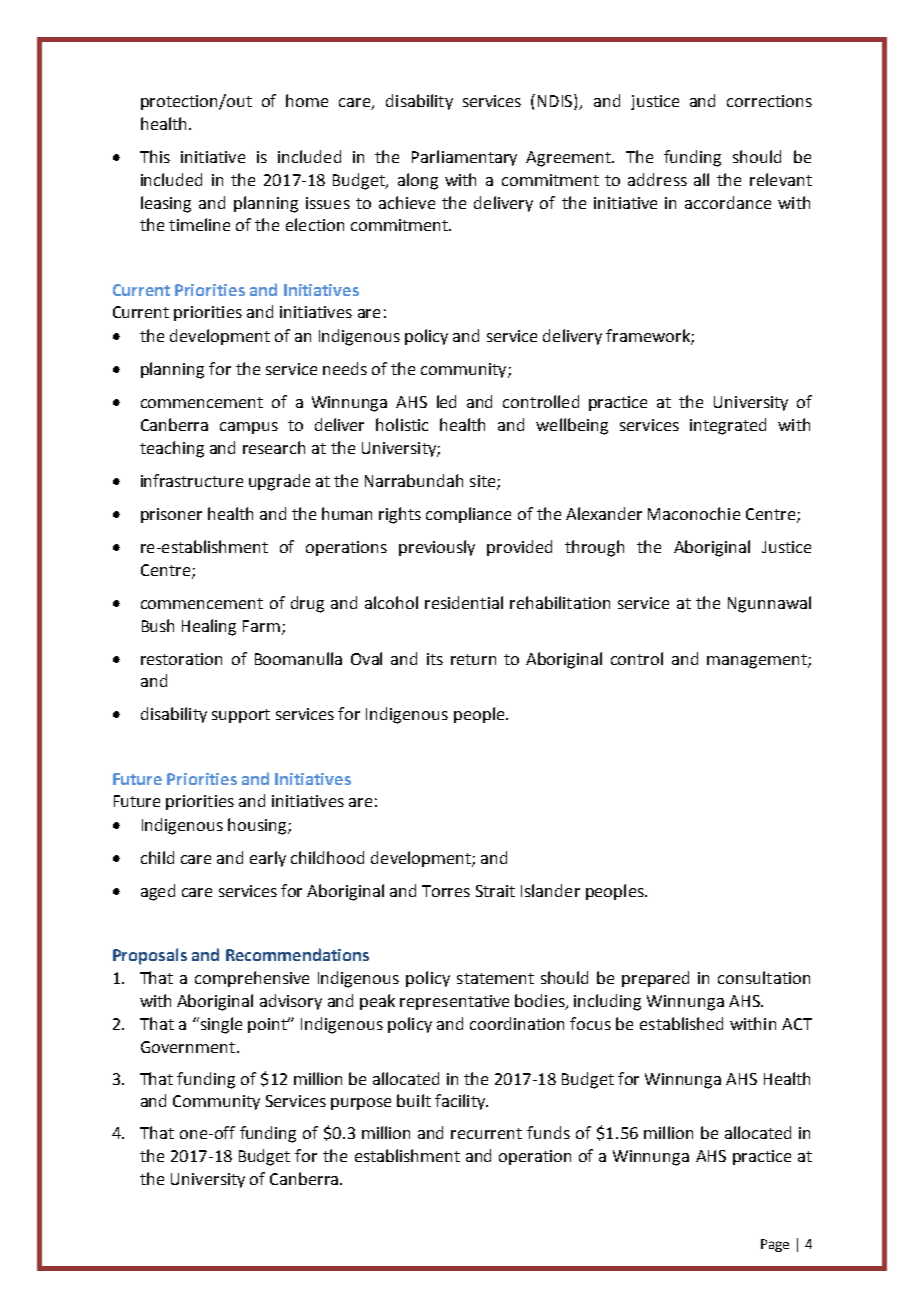 The image size is (924, 1308). I want to click on purpose, so click(361, 1104).
